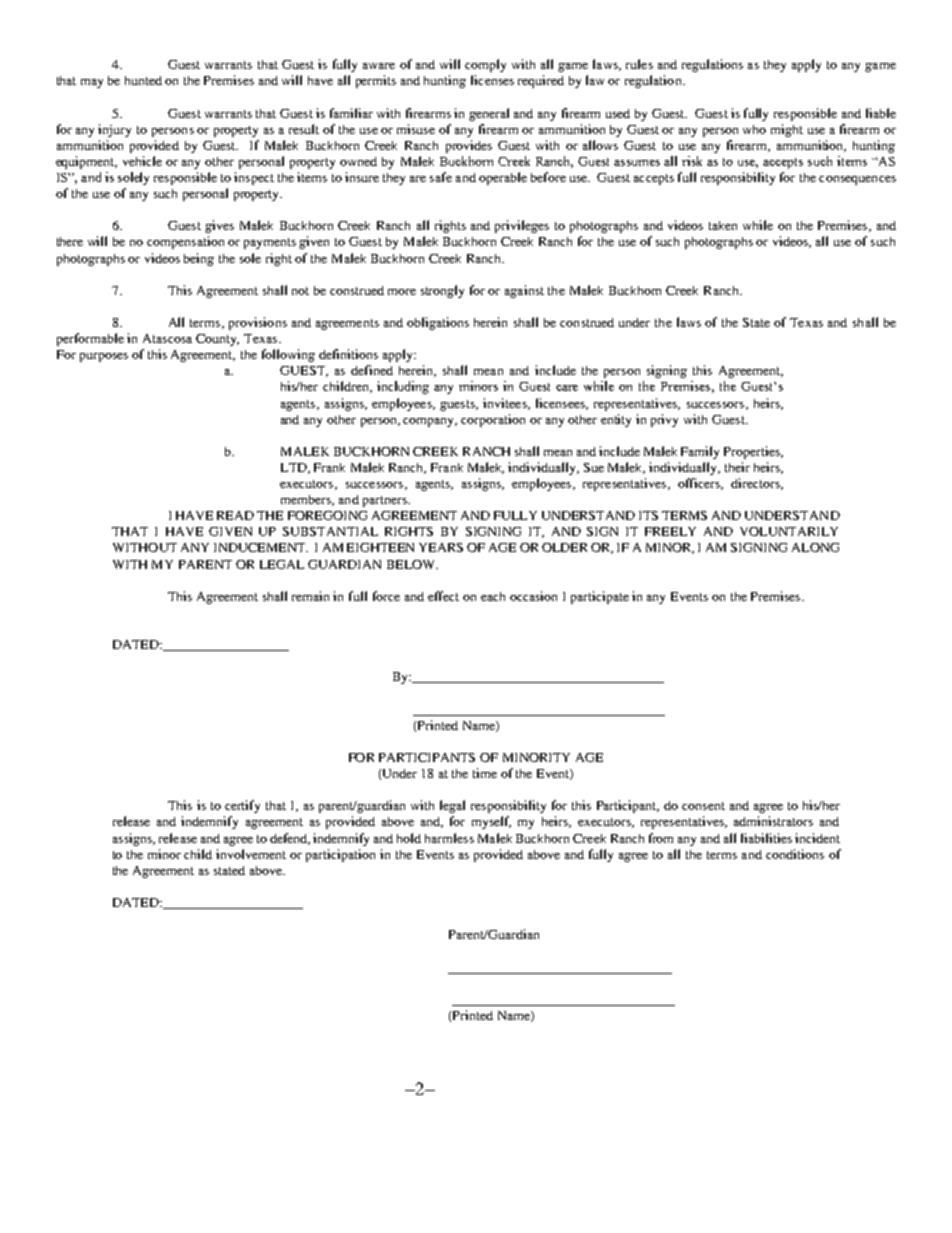 Image resolution: width=952 pixels, height=1233 pixels. What do you see at coordinates (242, 806) in the screenshot?
I see `certify` at bounding box center [242, 806].
